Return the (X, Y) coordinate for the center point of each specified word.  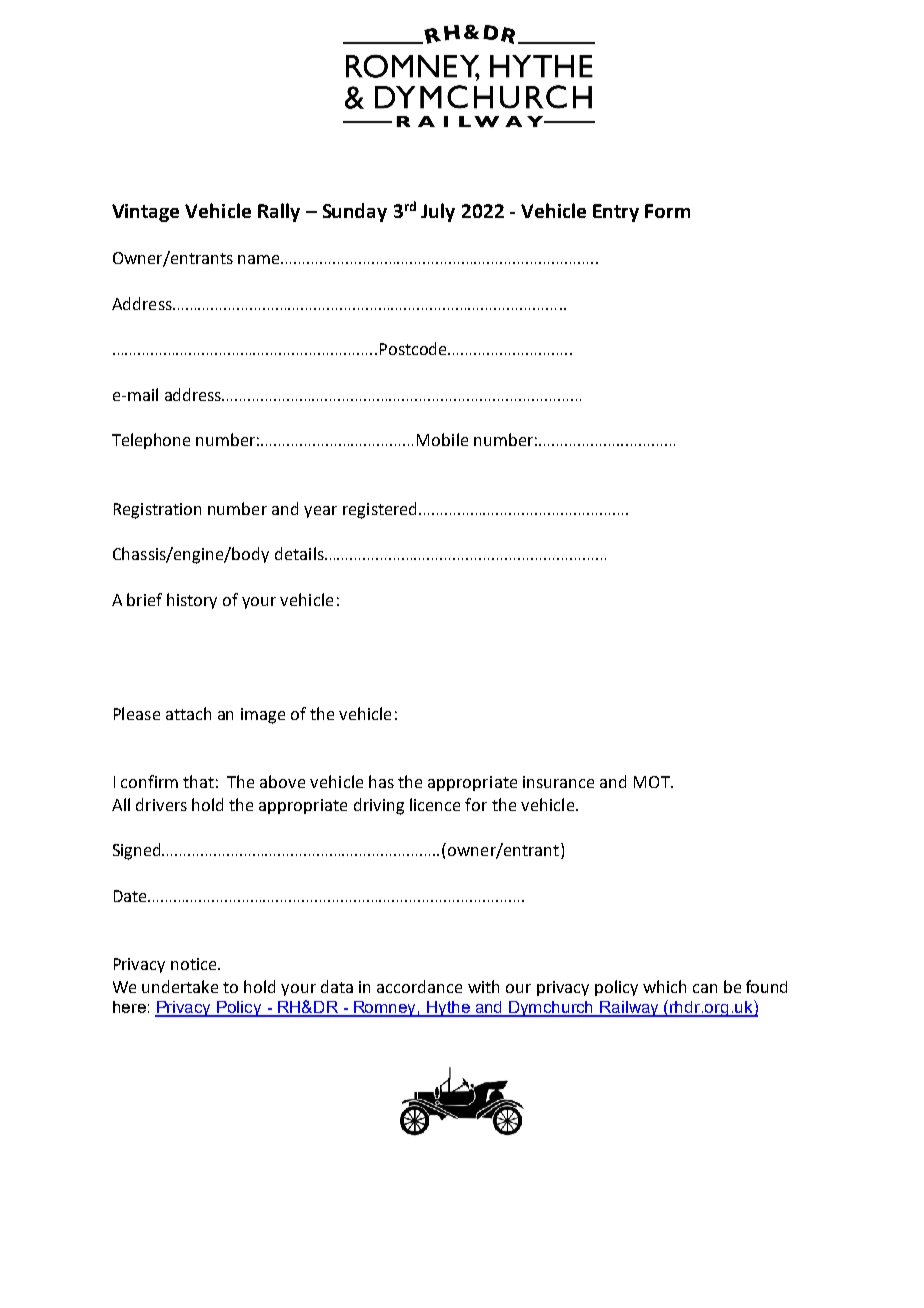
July (438, 212)
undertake (180, 986)
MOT (653, 782)
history (192, 601)
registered (381, 510)
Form (667, 211)
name (260, 259)
